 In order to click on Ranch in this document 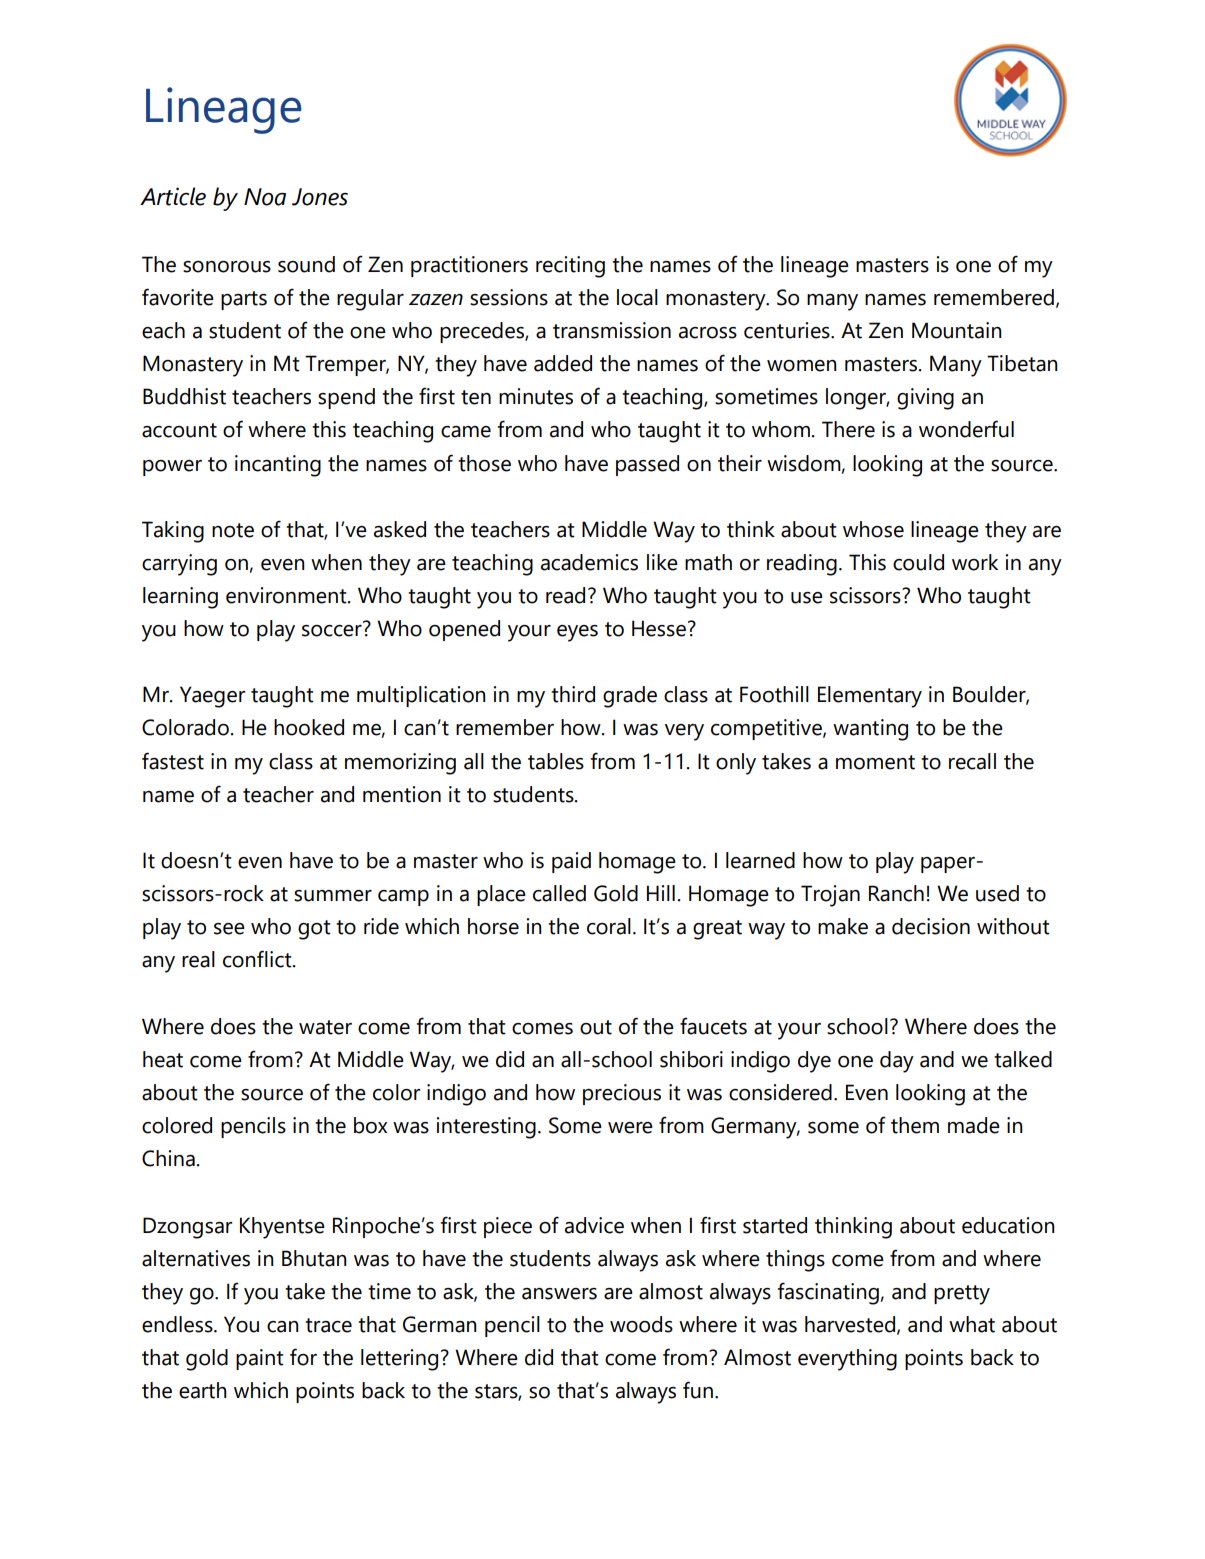, I will do `click(896, 893)`.
